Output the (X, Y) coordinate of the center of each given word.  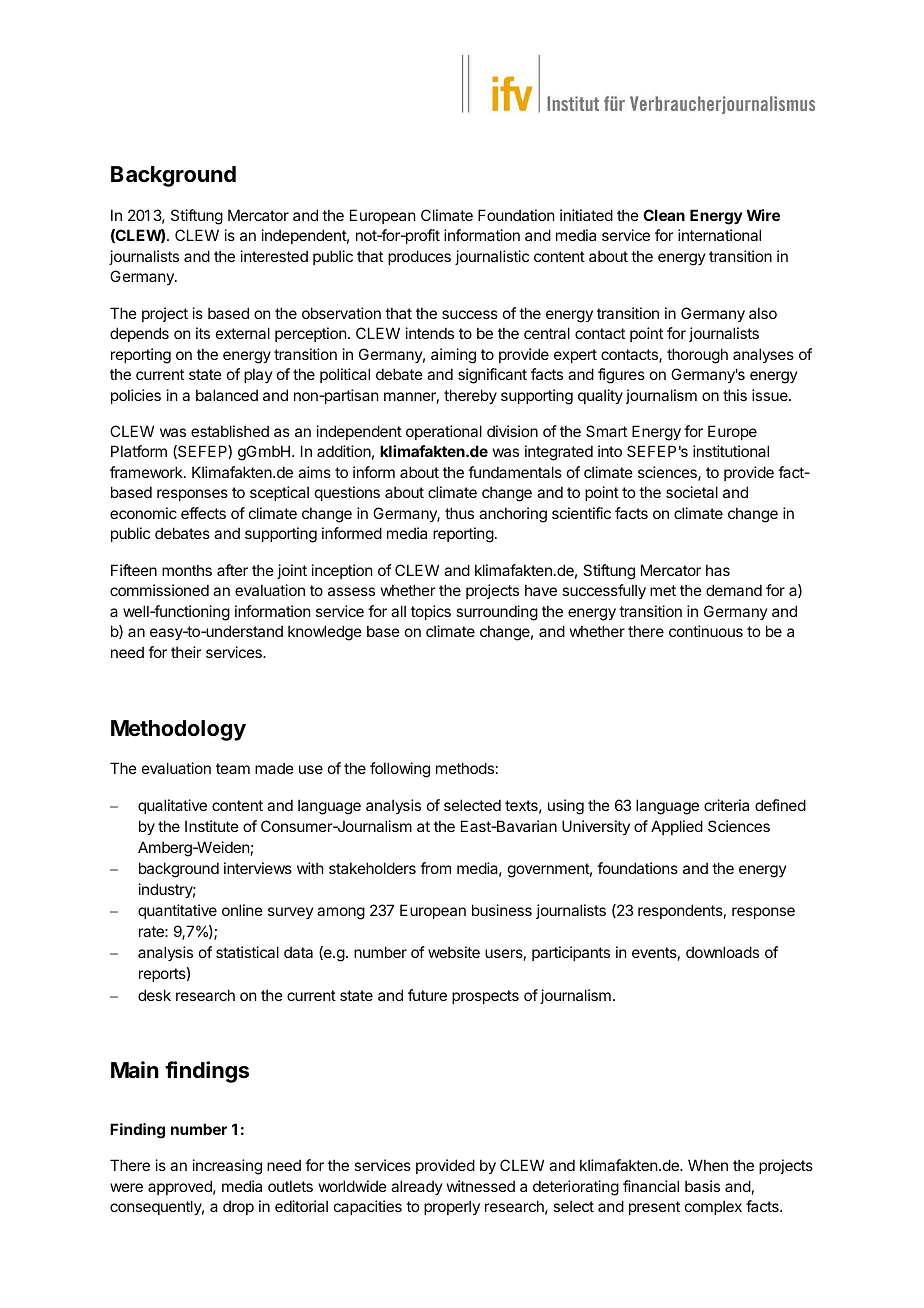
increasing (227, 1167)
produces (419, 257)
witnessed (481, 1186)
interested (274, 256)
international (719, 235)
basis (702, 1186)
